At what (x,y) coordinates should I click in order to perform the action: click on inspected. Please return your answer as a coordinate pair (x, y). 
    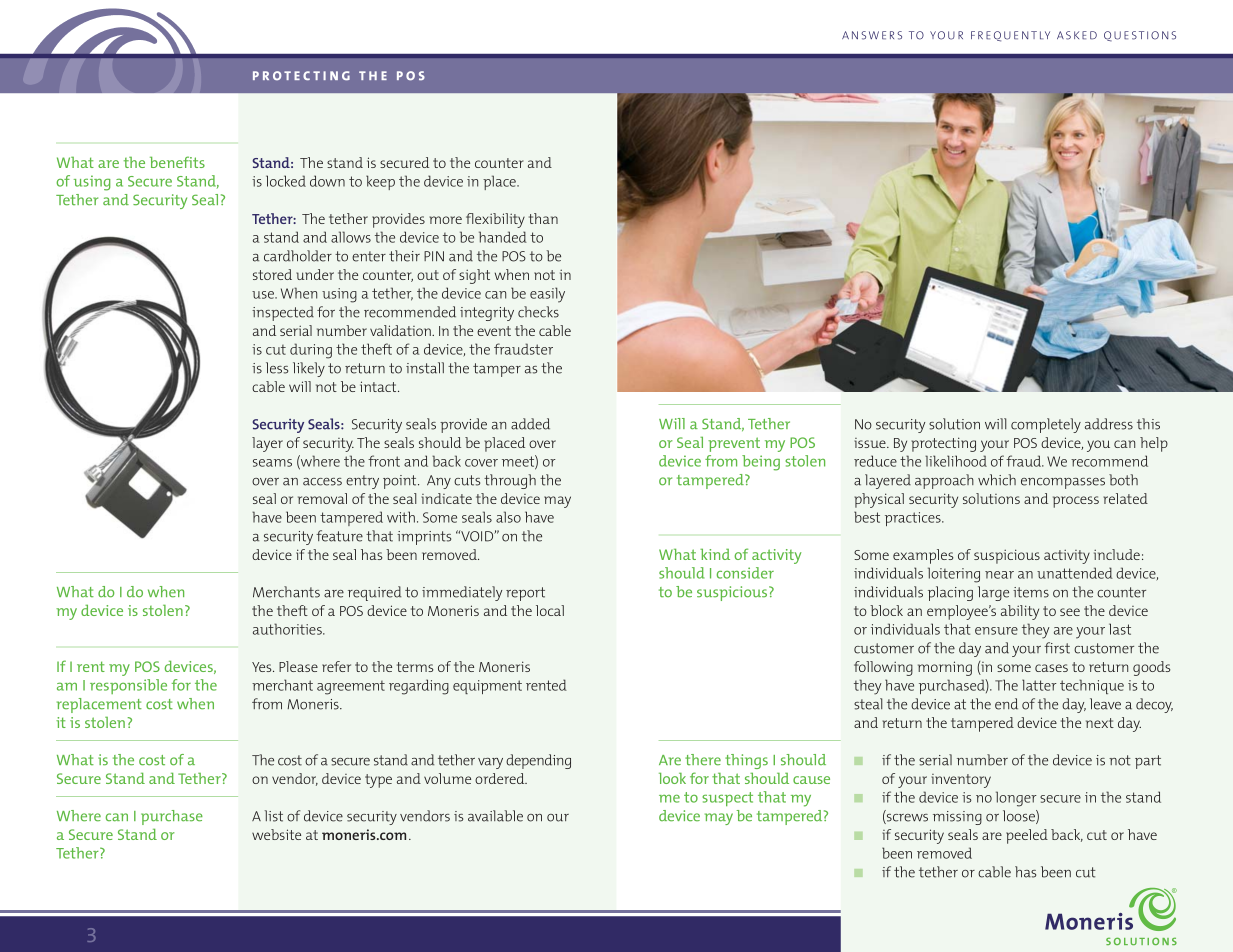
    Looking at the image, I should click on (283, 313).
